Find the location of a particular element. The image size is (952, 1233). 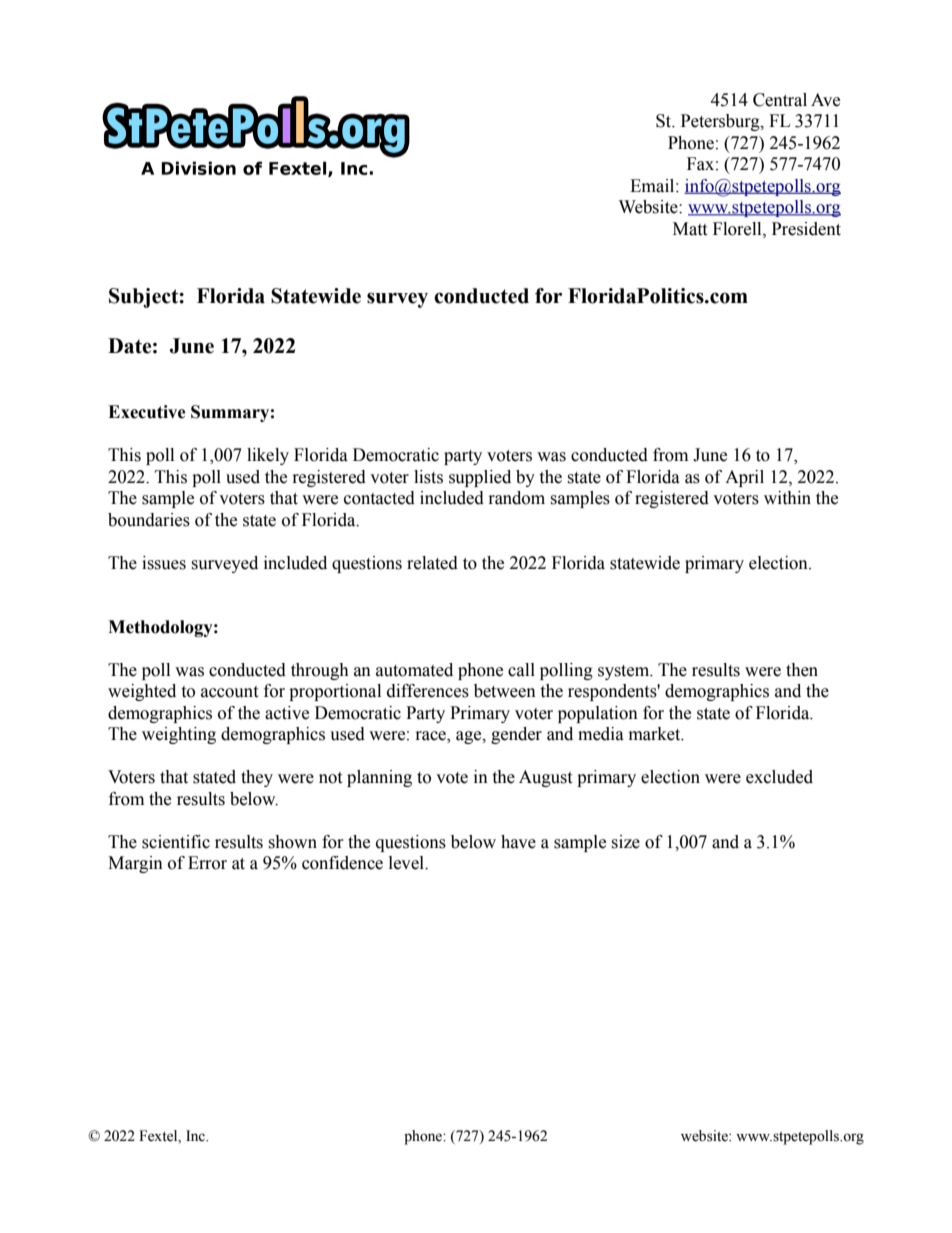

size is located at coordinates (625, 842).
